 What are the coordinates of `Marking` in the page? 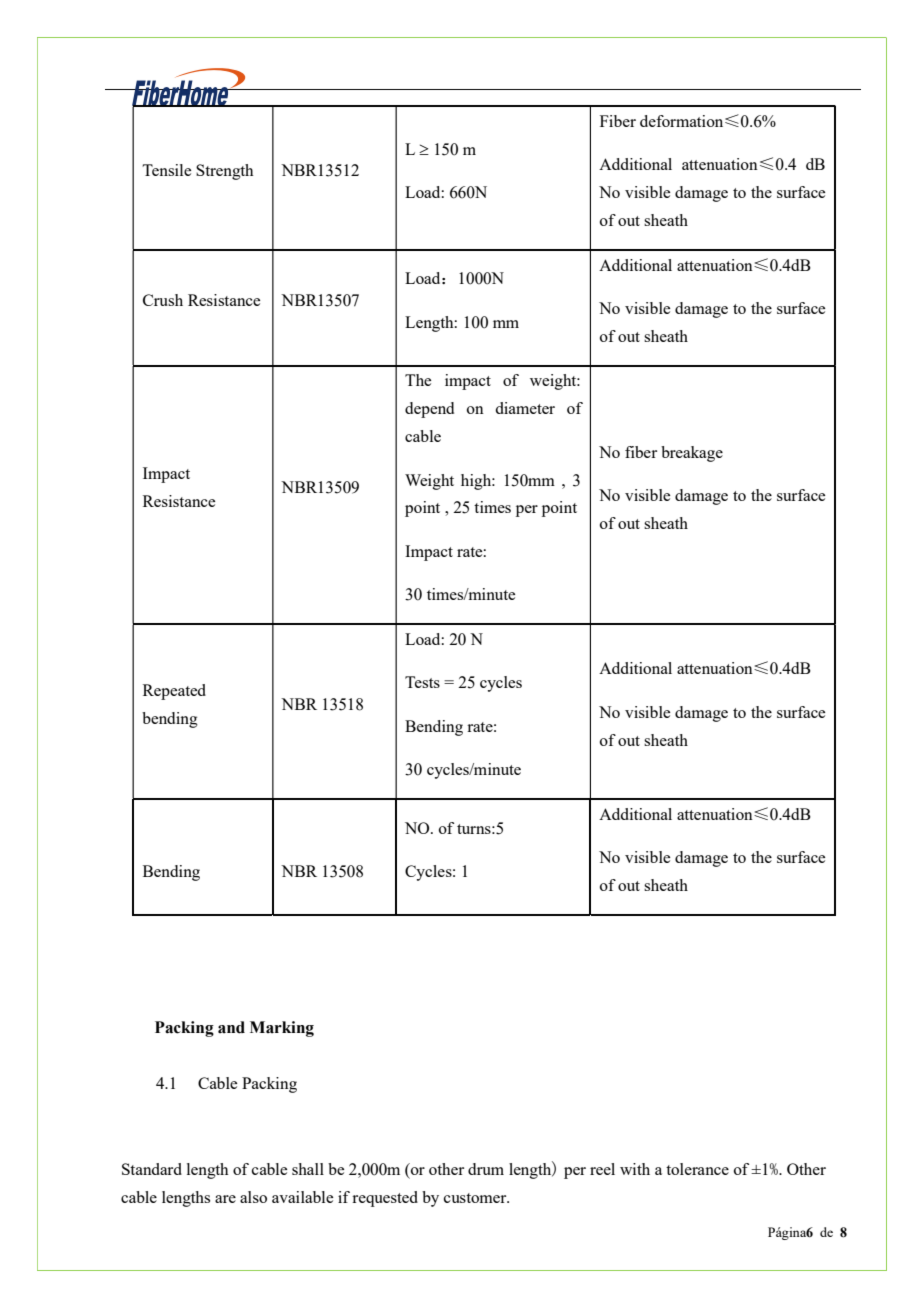 It's located at (282, 1029).
